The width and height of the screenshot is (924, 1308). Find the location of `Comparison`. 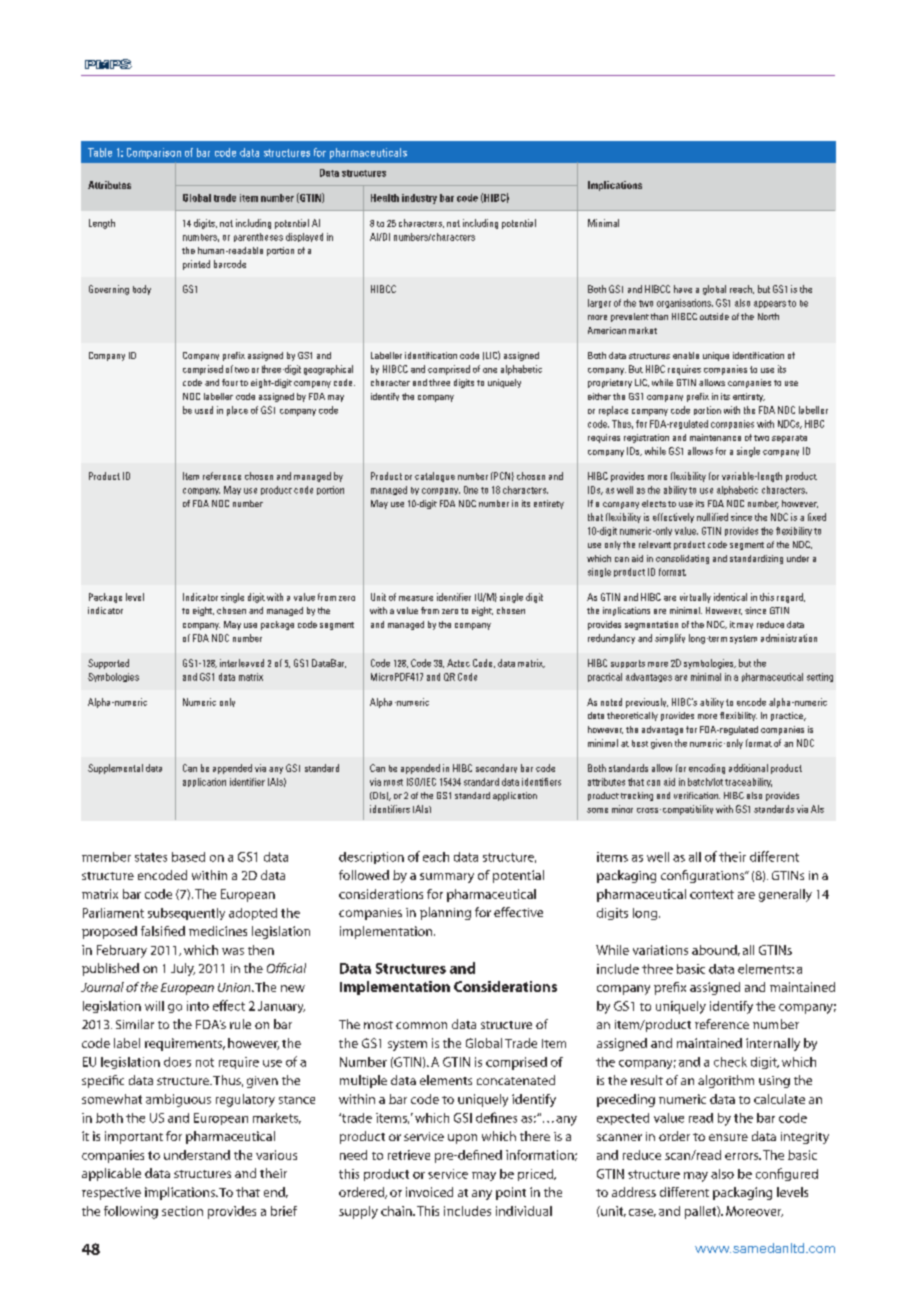

Comparison is located at coordinates (154, 153).
